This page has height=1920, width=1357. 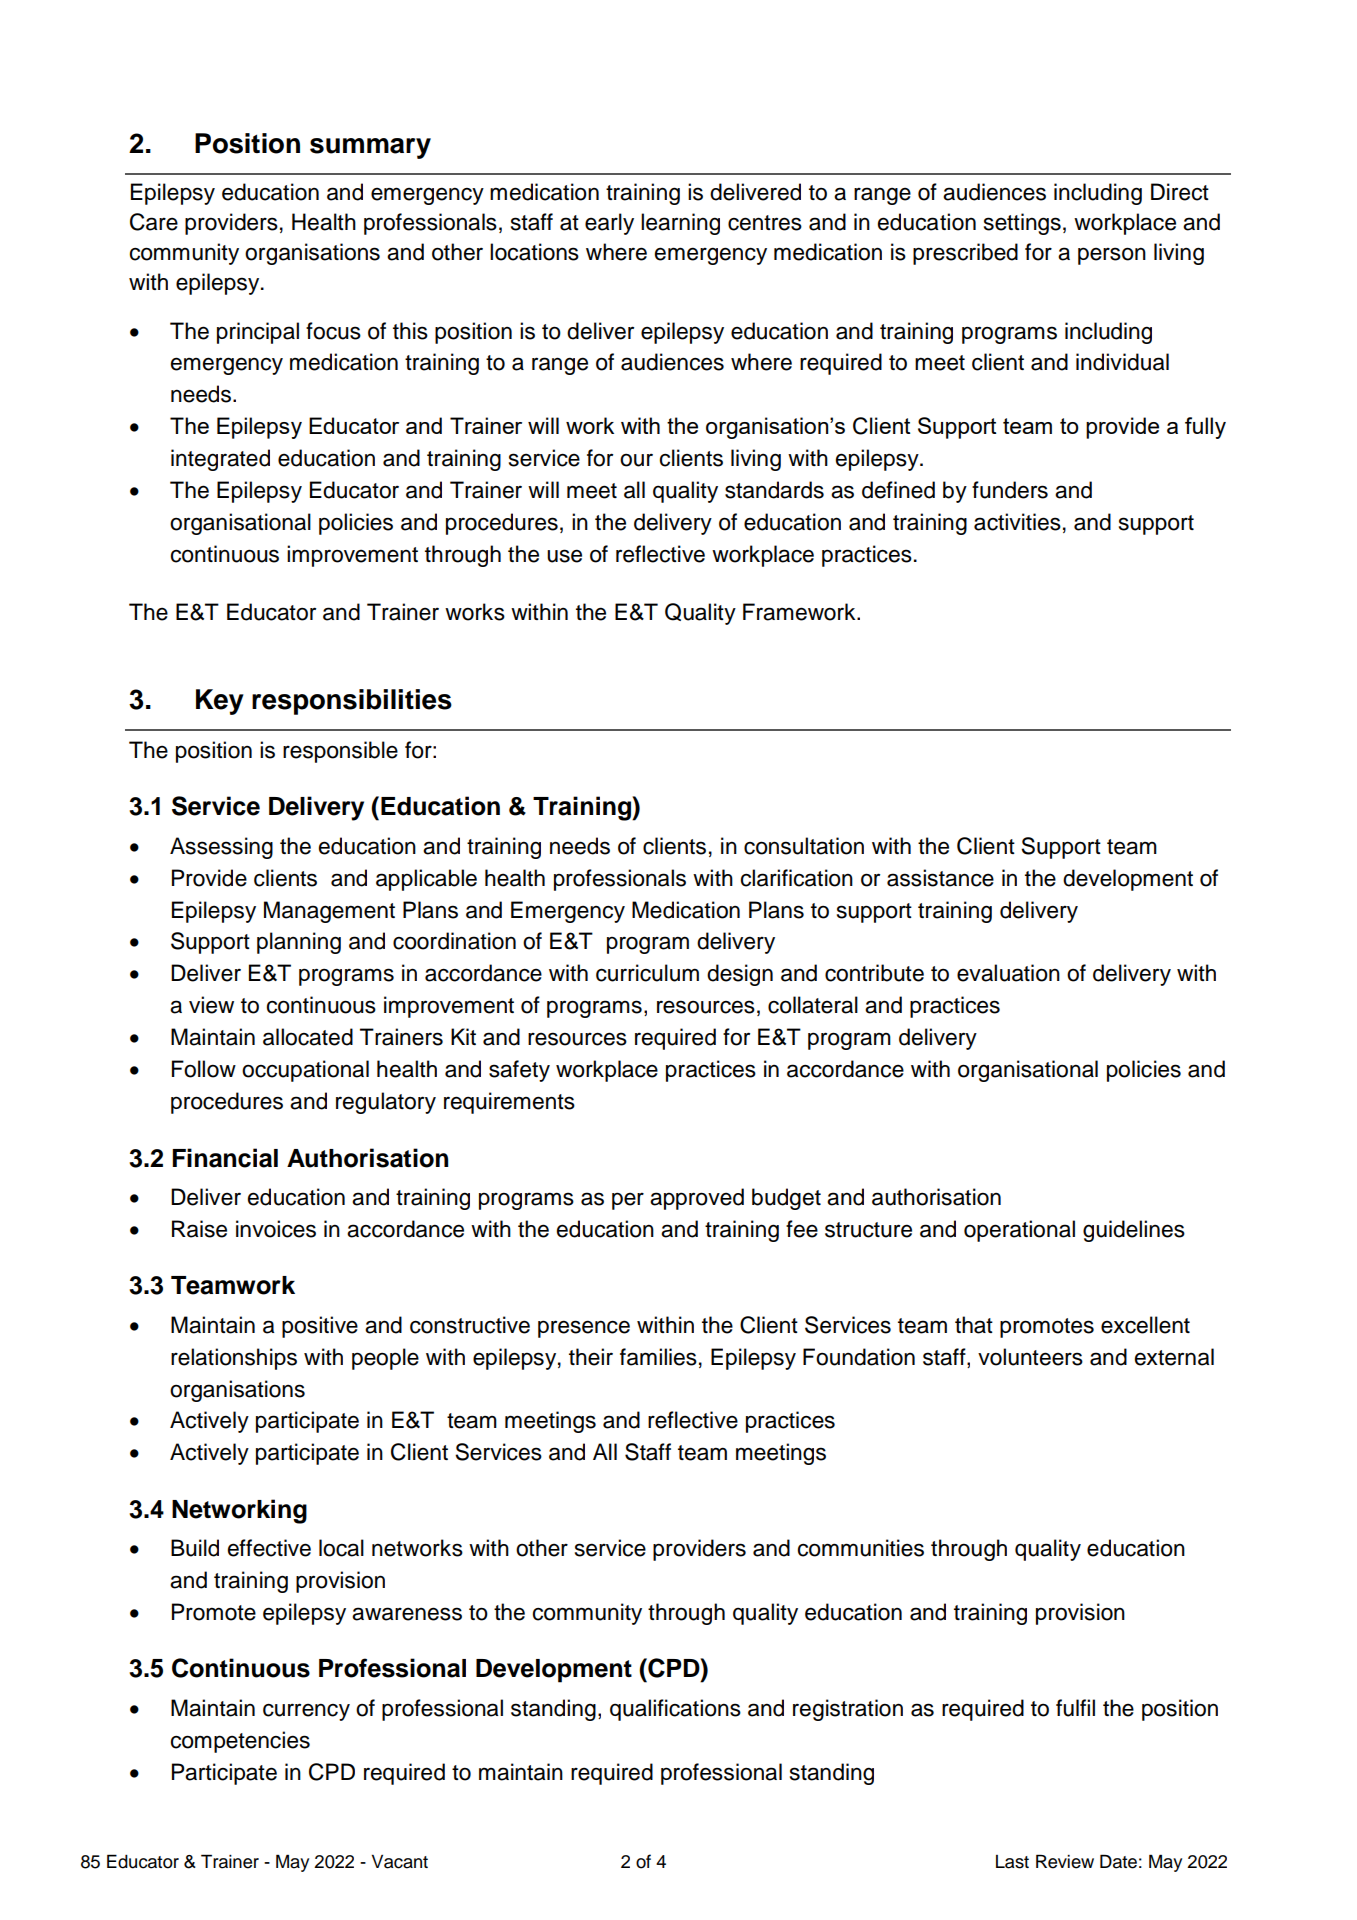 What do you see at coordinates (1022, 224) in the page?
I see `settings` at bounding box center [1022, 224].
